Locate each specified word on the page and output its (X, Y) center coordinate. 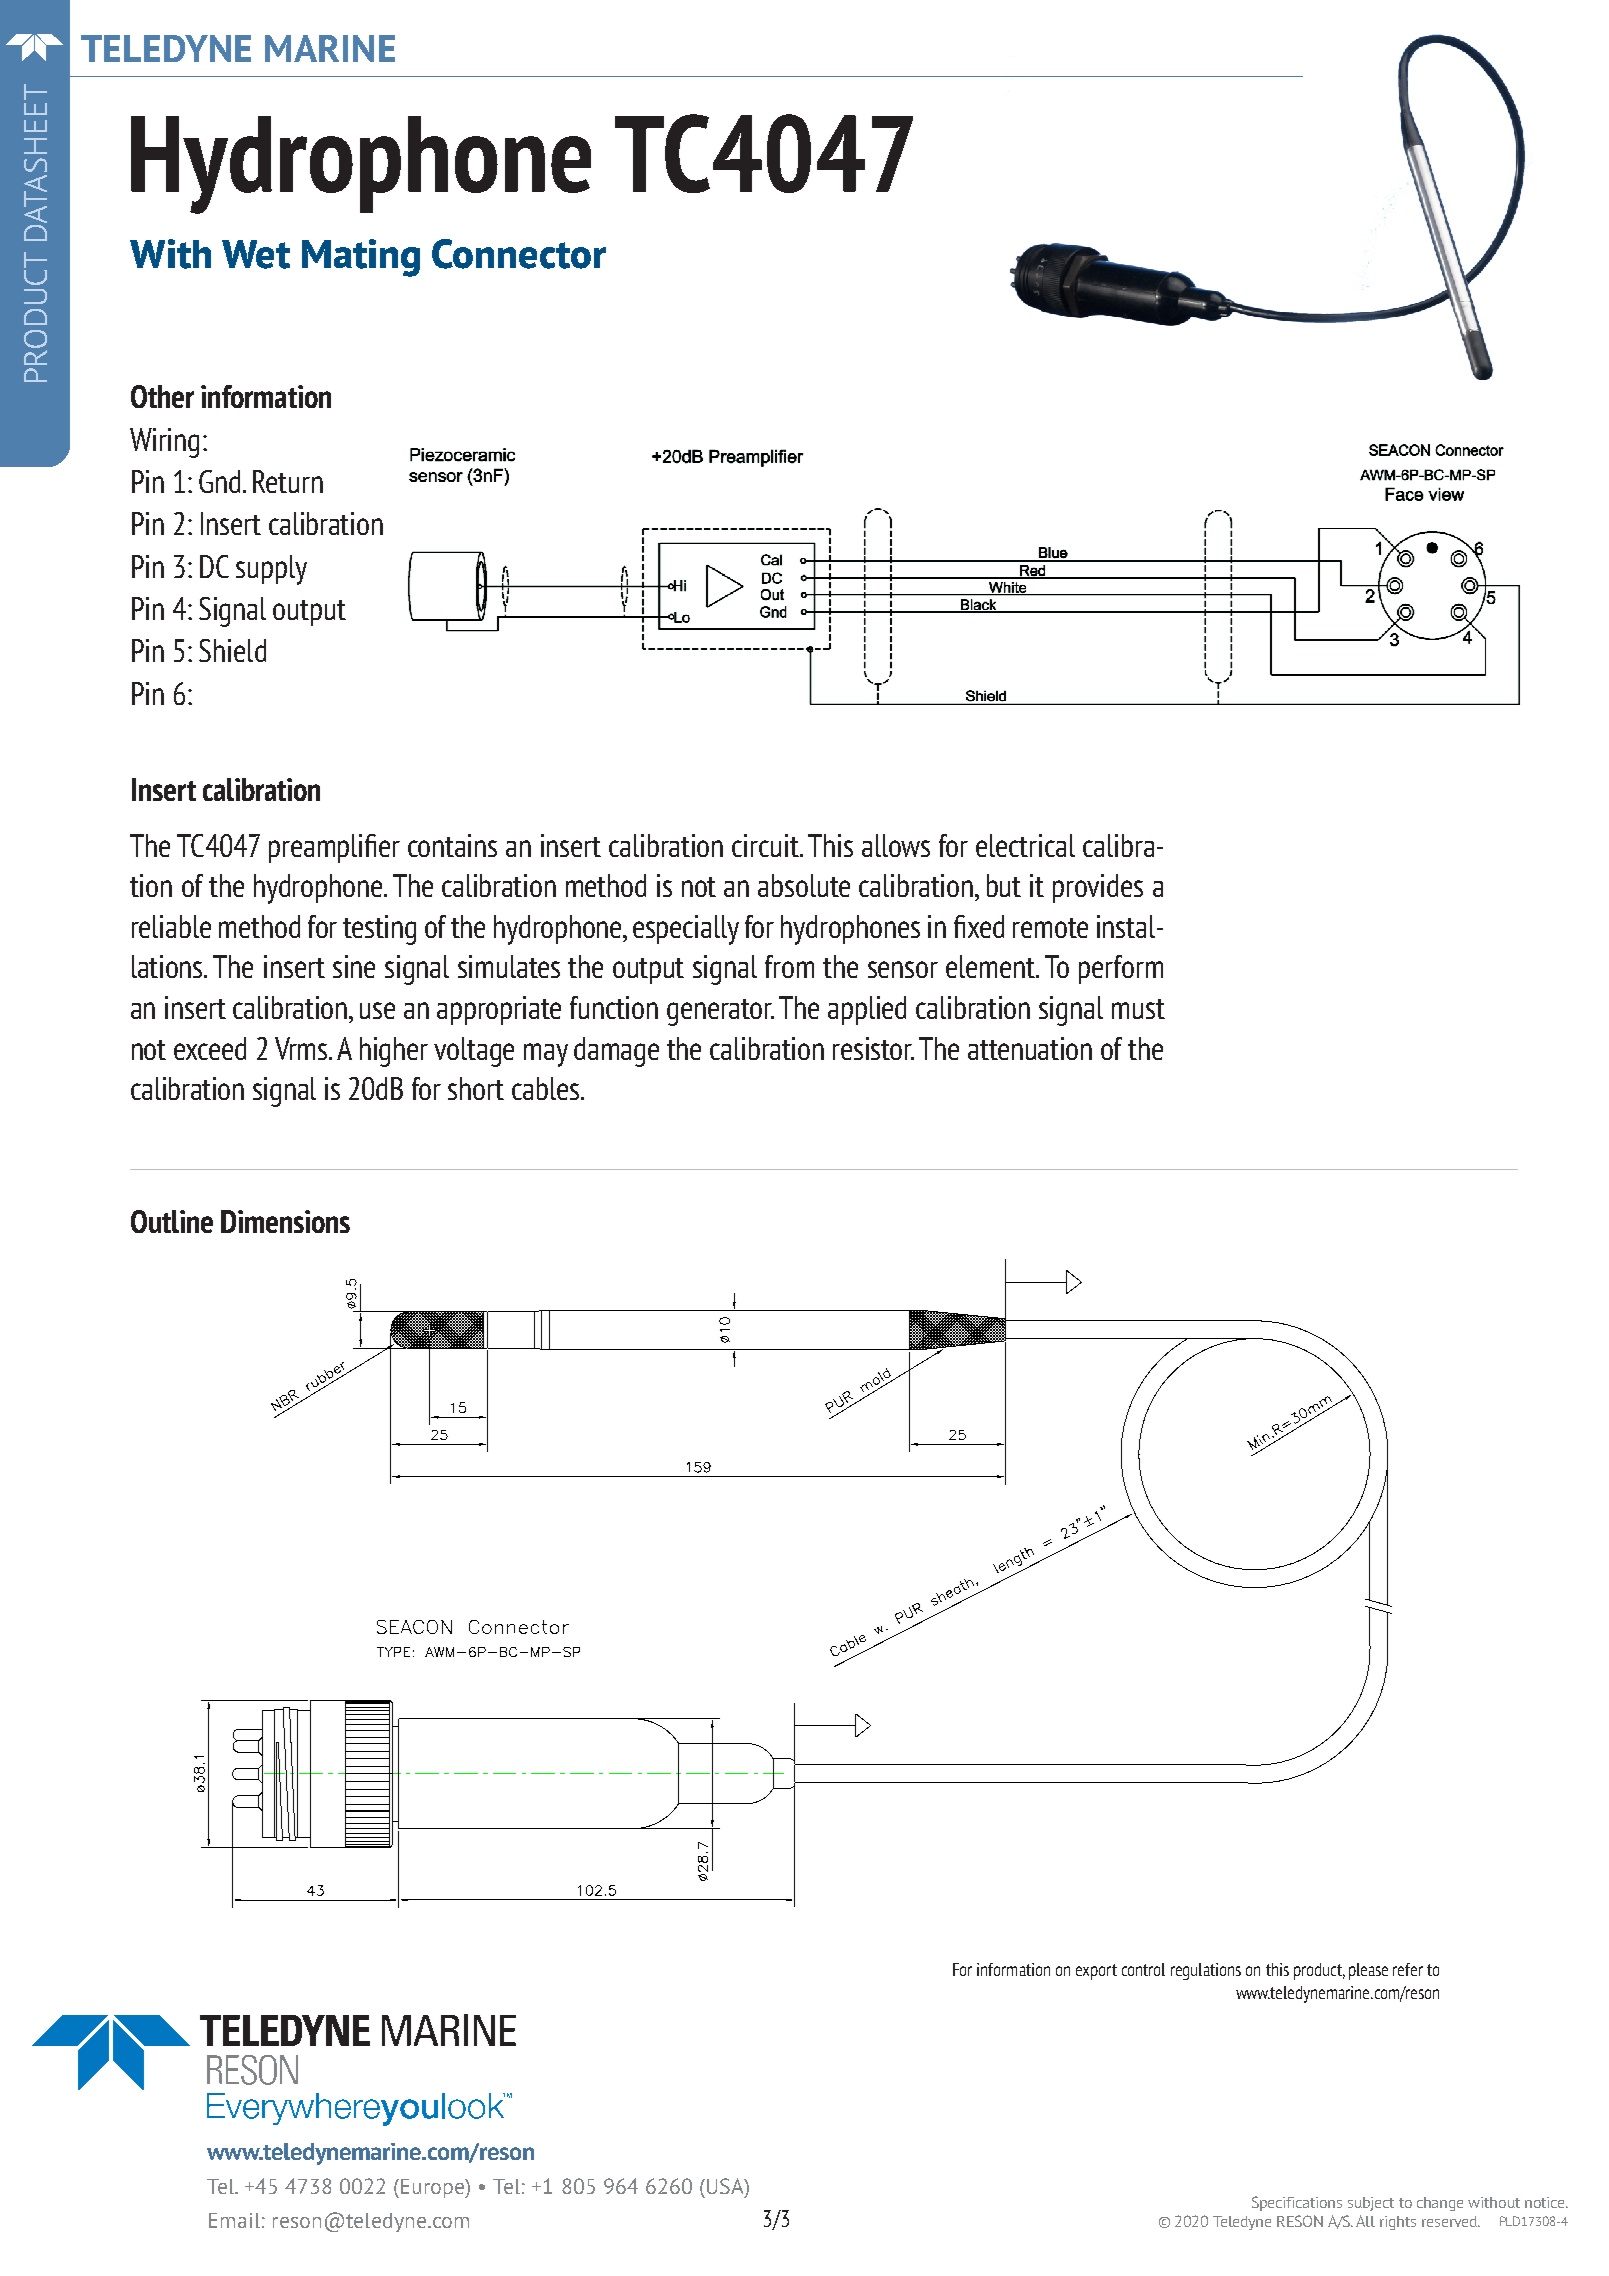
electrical (1025, 845)
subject (1371, 2204)
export (1096, 1972)
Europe (433, 2188)
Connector (519, 254)
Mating (361, 258)
